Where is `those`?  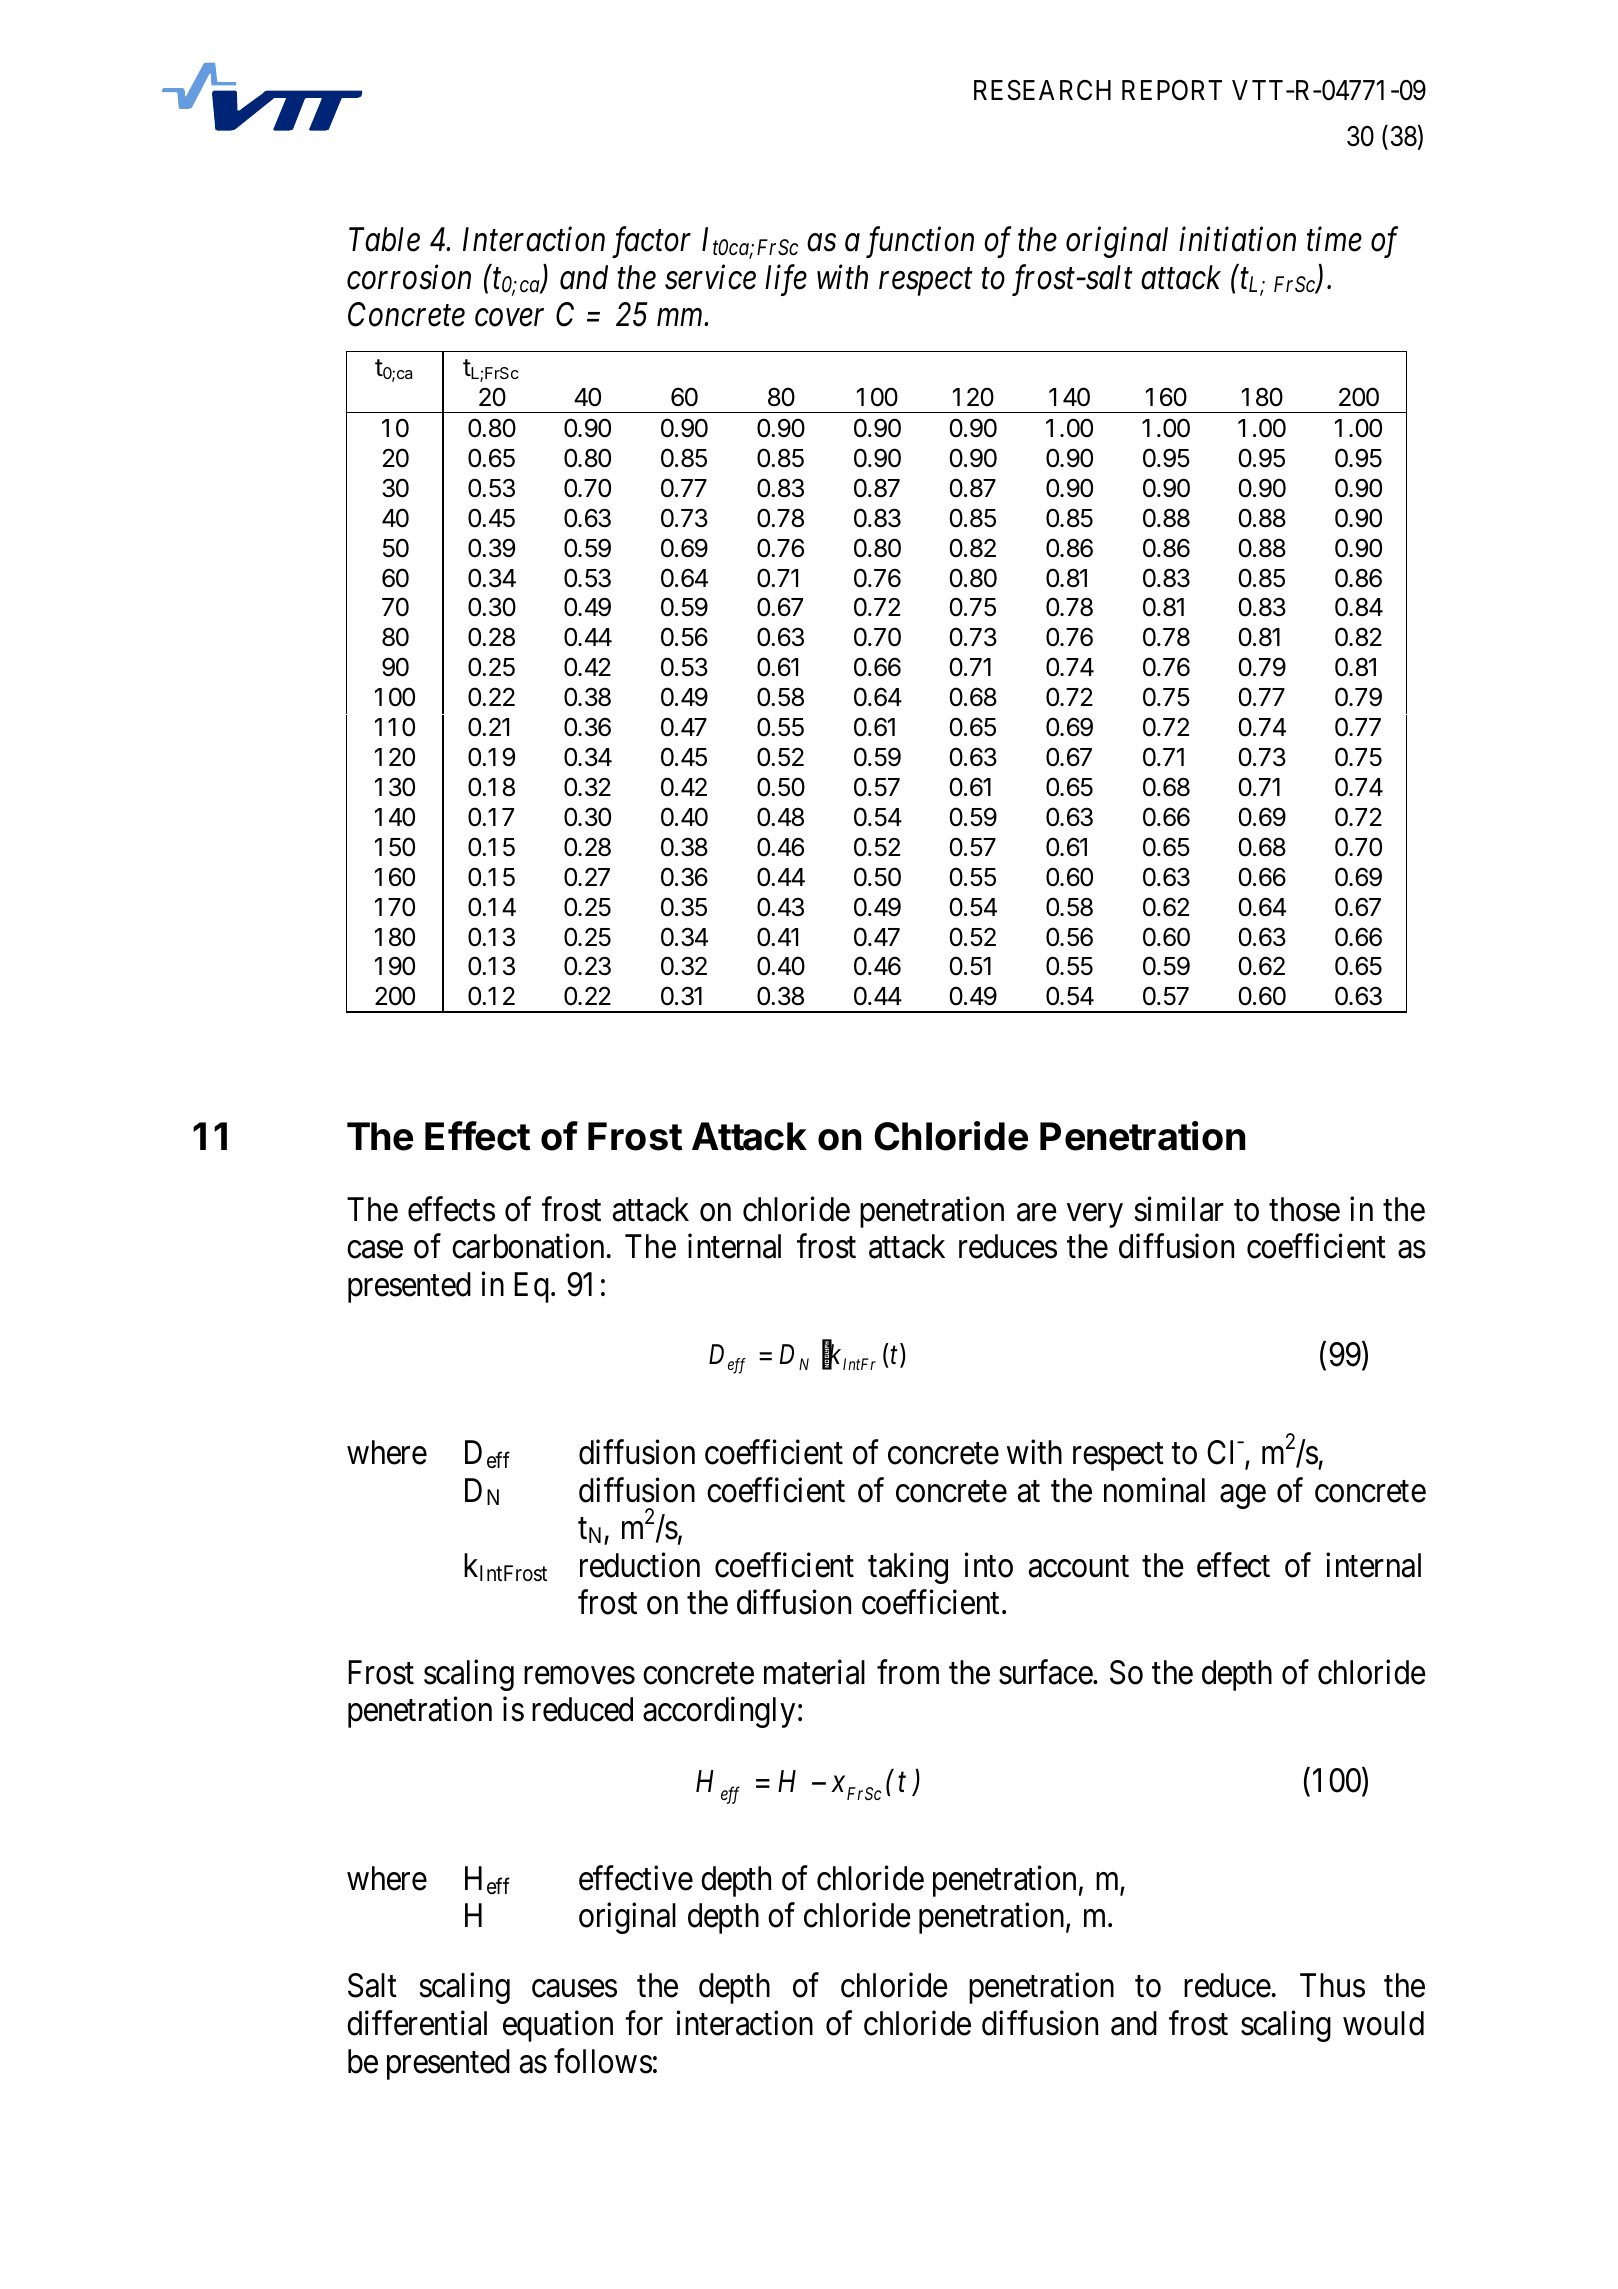
those is located at coordinates (1304, 1209).
